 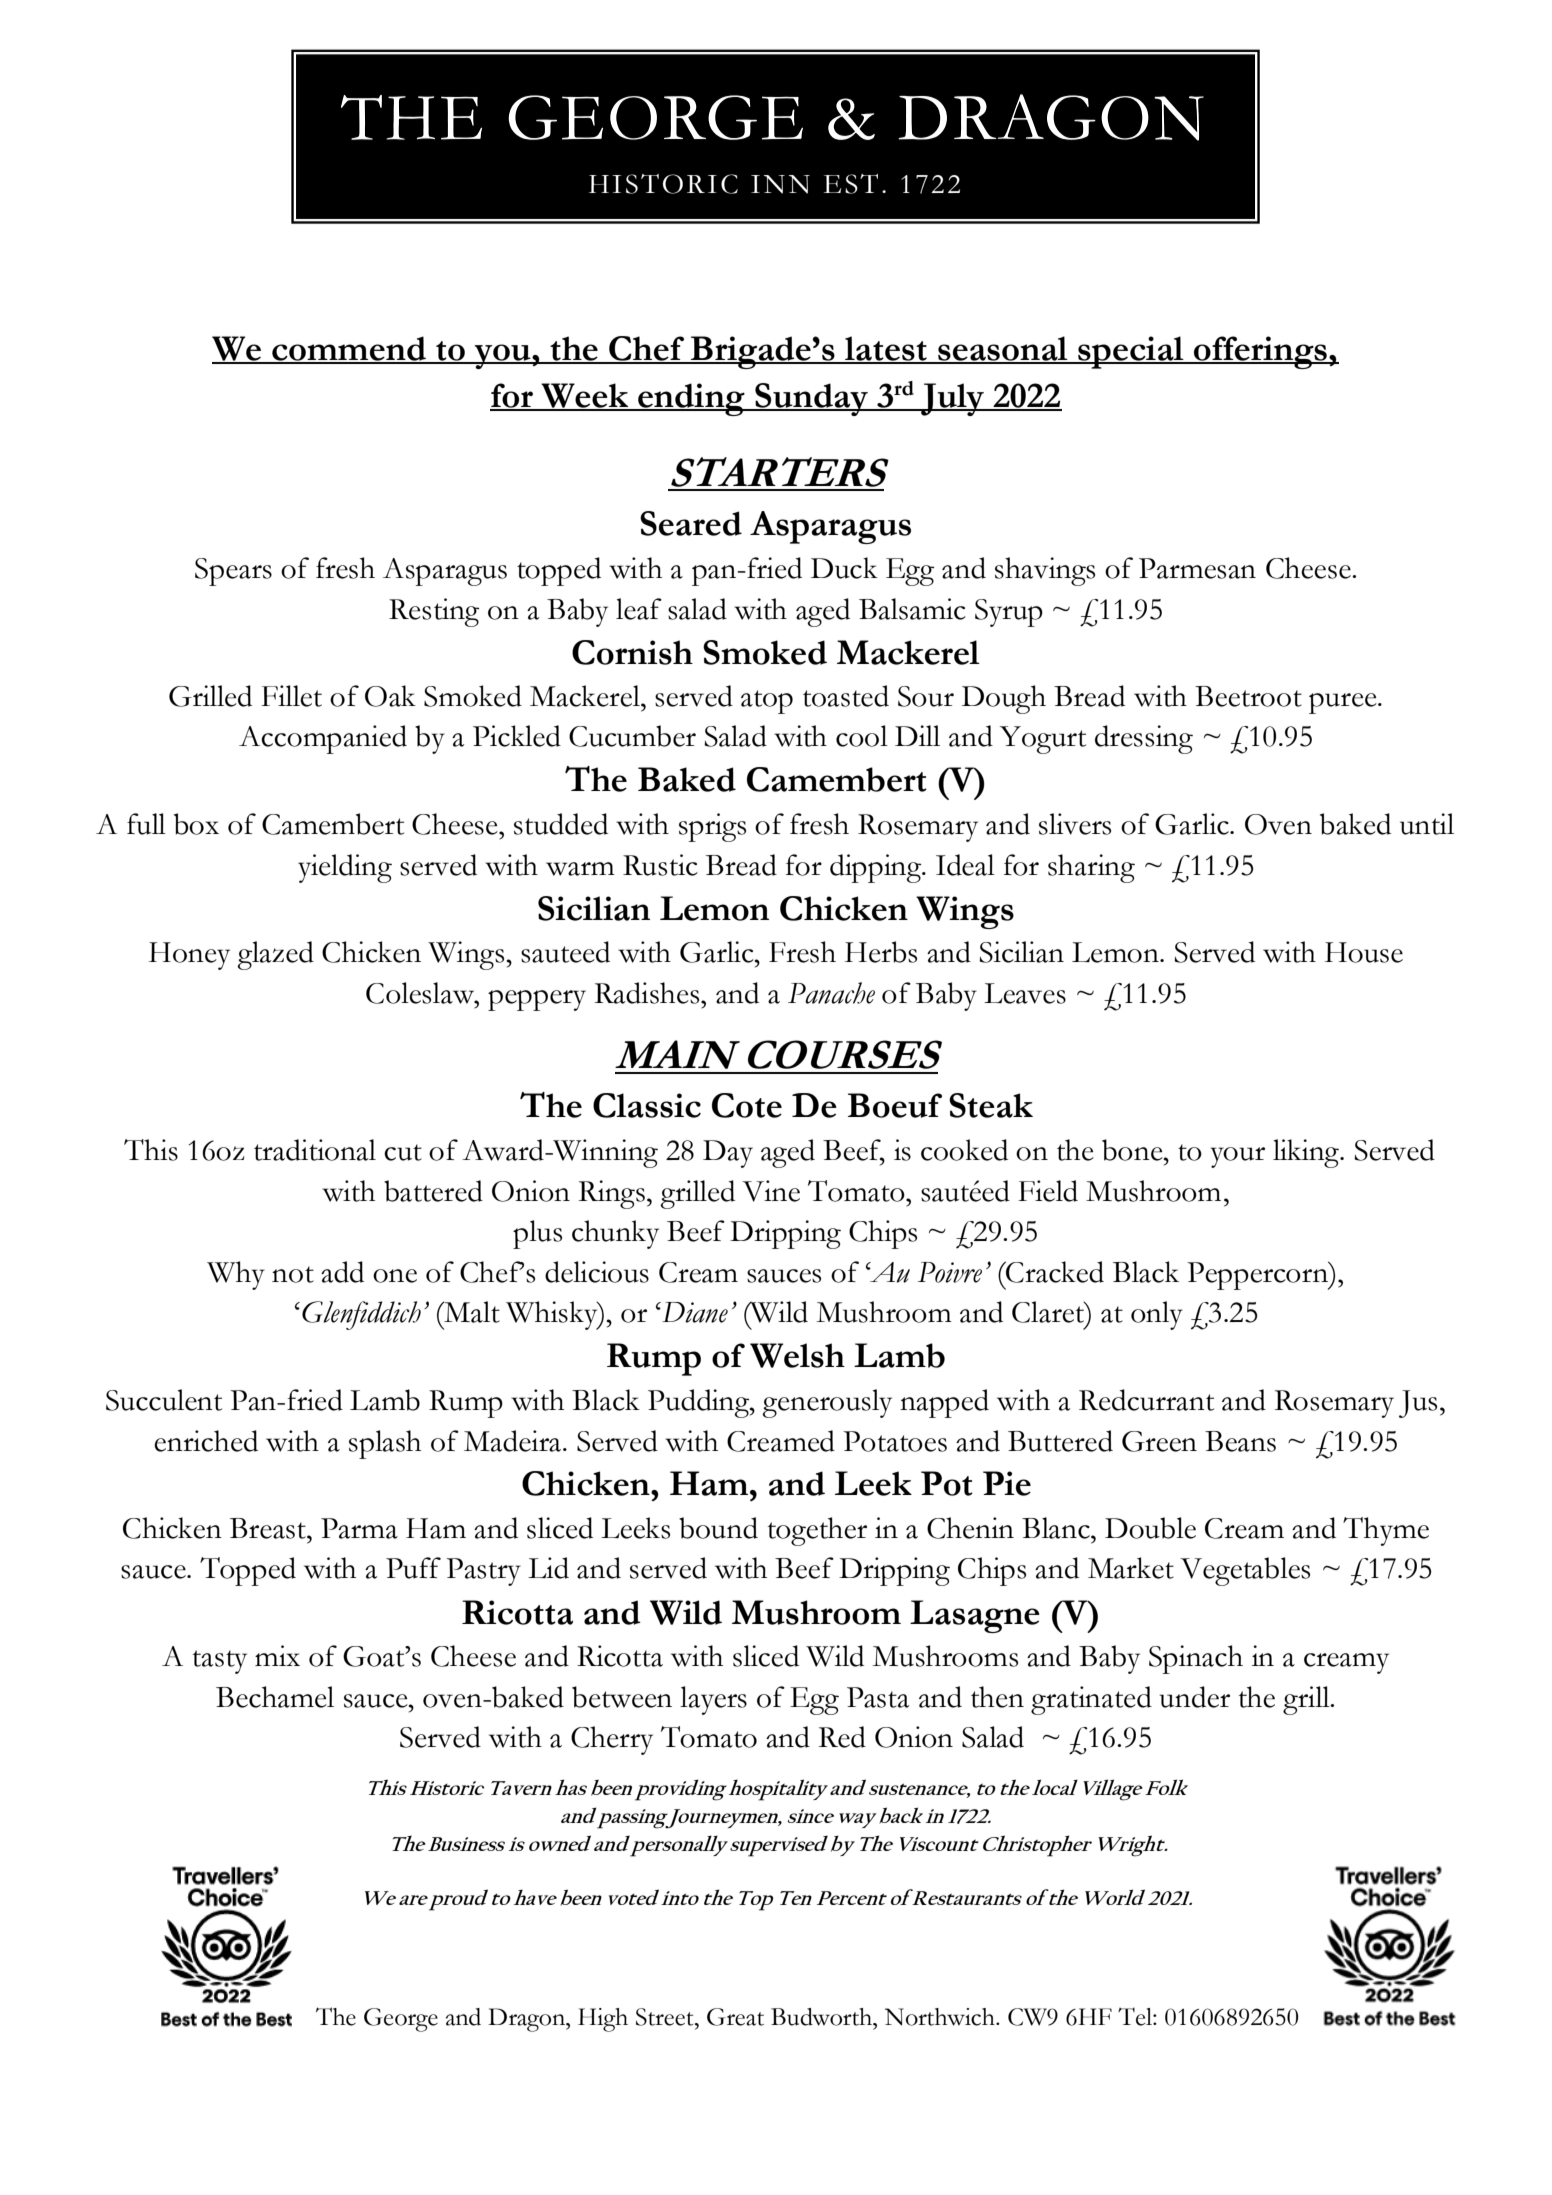 I want to click on together, so click(x=817, y=1531).
